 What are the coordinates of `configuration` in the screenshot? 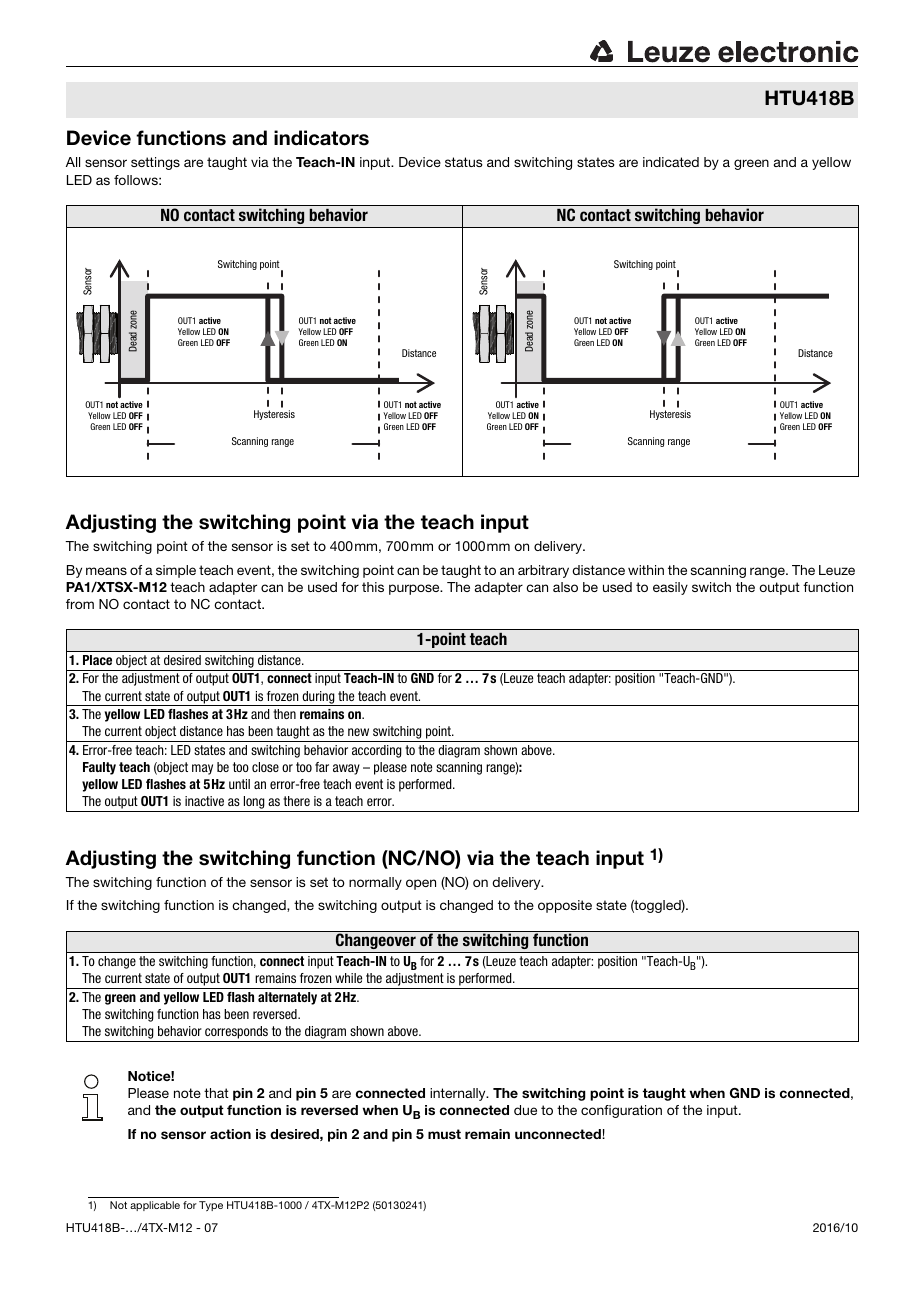 It's located at (621, 1111).
